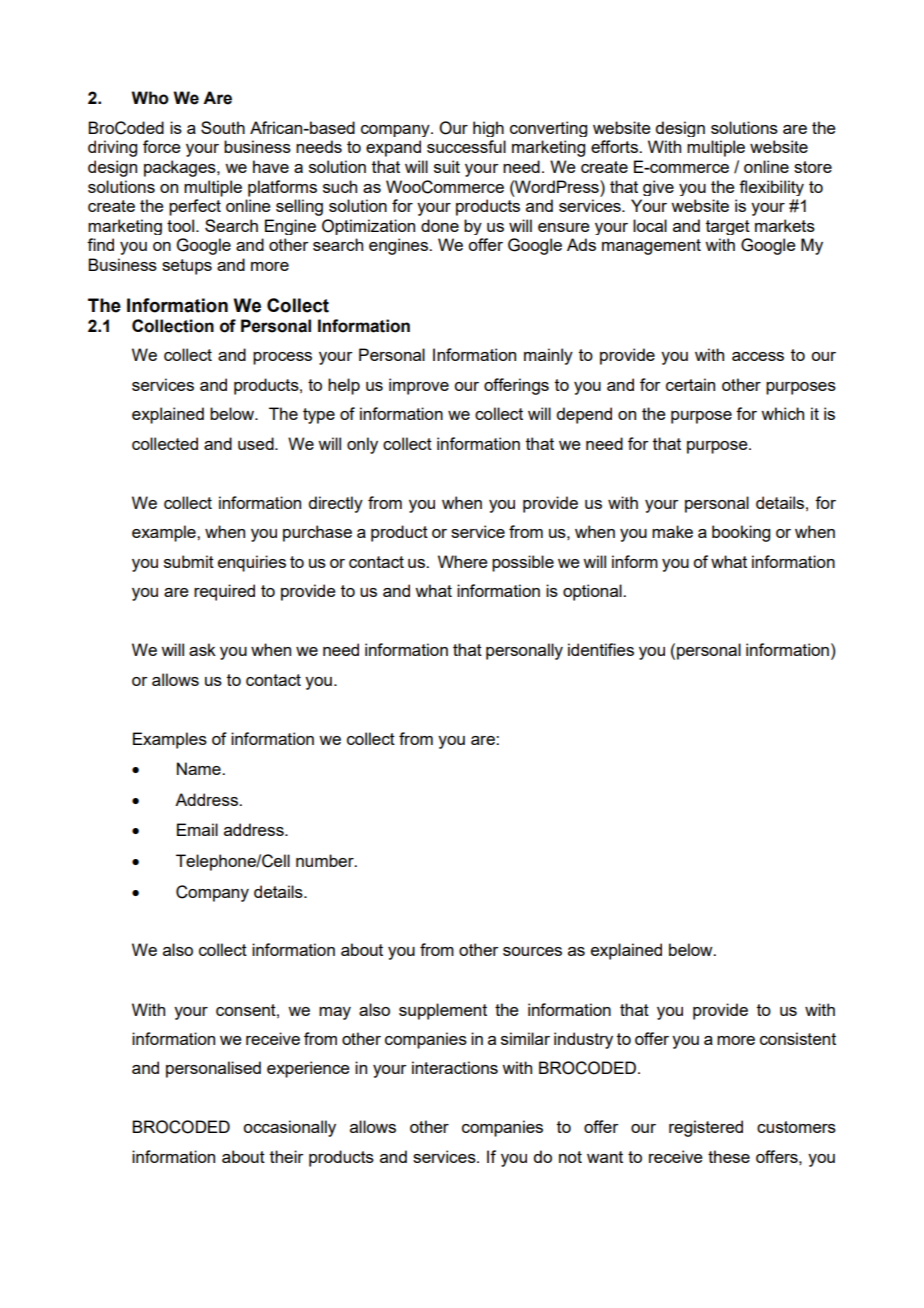  I want to click on certain, so click(690, 384).
